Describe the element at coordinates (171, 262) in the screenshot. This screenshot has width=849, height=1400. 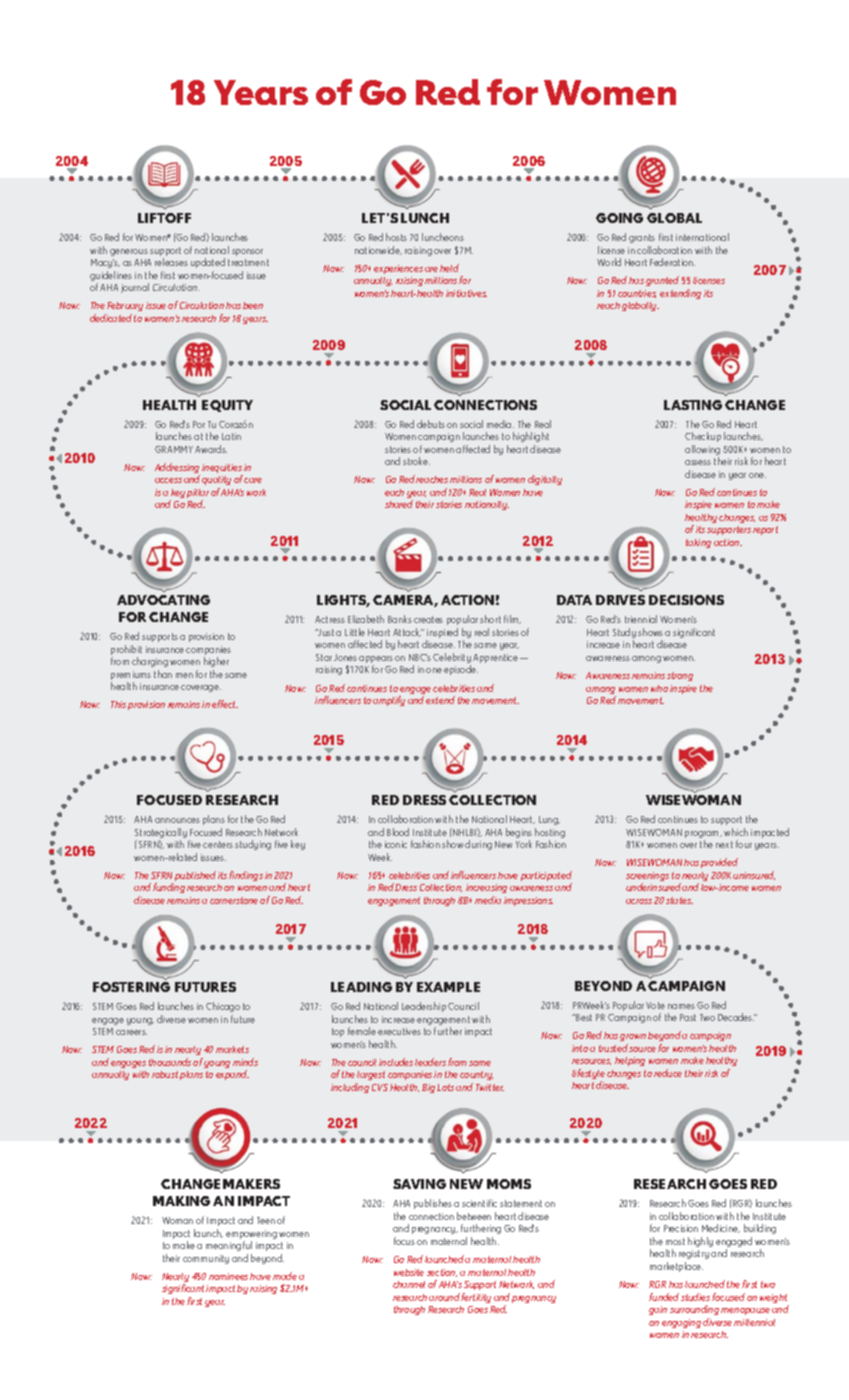
I see `releases` at that location.
